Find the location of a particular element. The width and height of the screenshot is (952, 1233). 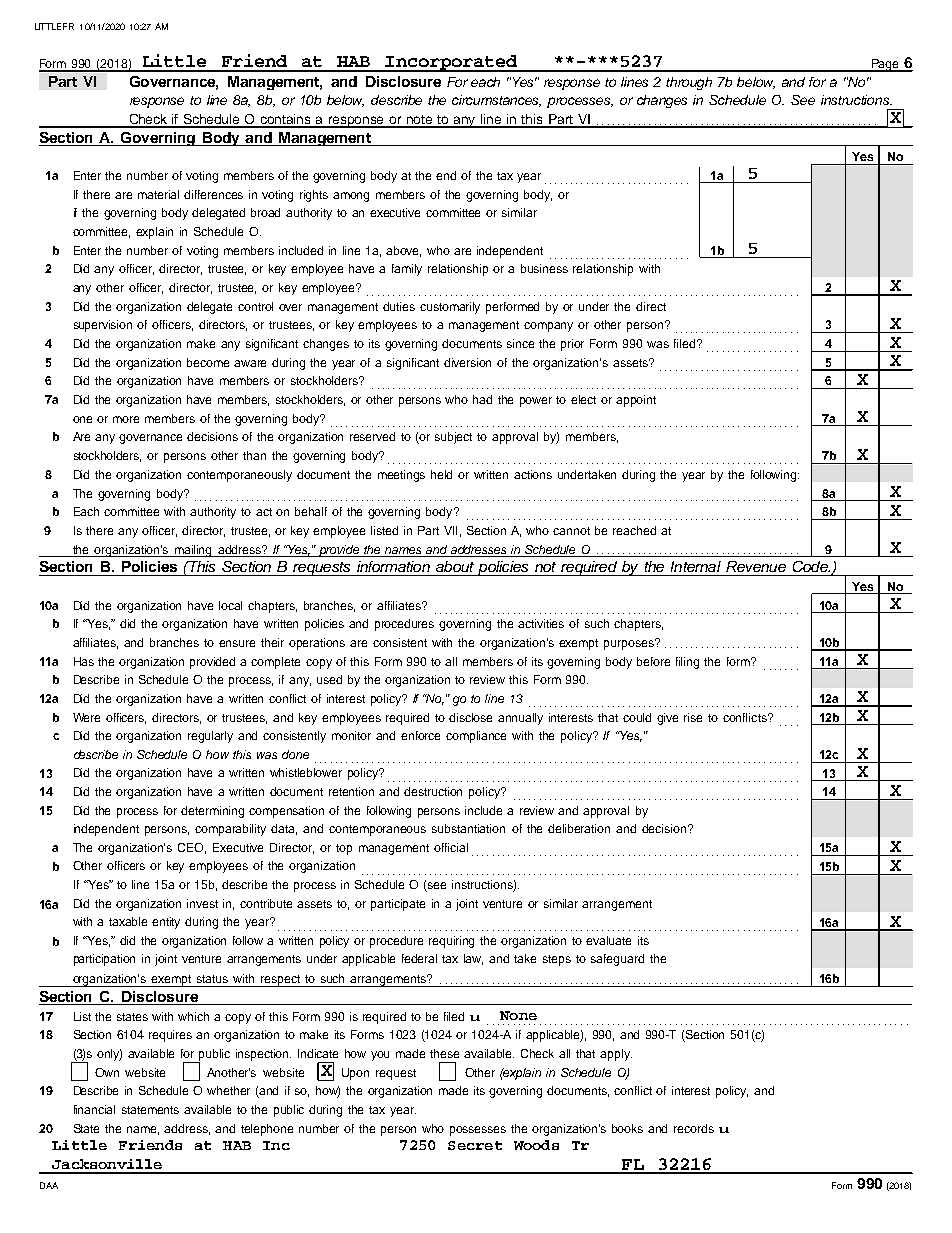

Secret is located at coordinates (475, 1145).
